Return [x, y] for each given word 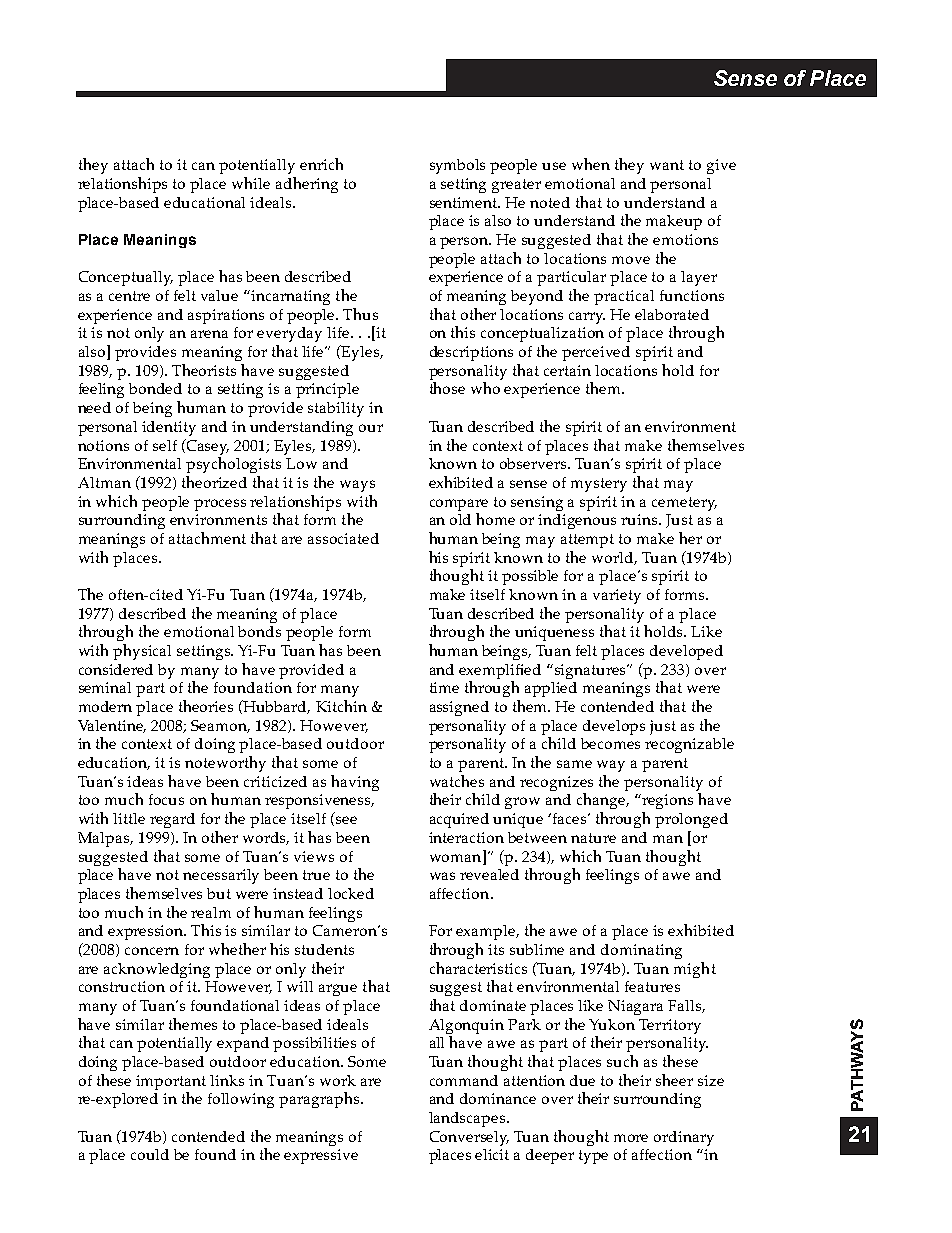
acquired [459, 820]
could [150, 1154]
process [220, 505]
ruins [640, 519]
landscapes [468, 1119]
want [667, 165]
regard [172, 820]
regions [666, 801]
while [251, 183]
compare [459, 505]
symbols [457, 166]
